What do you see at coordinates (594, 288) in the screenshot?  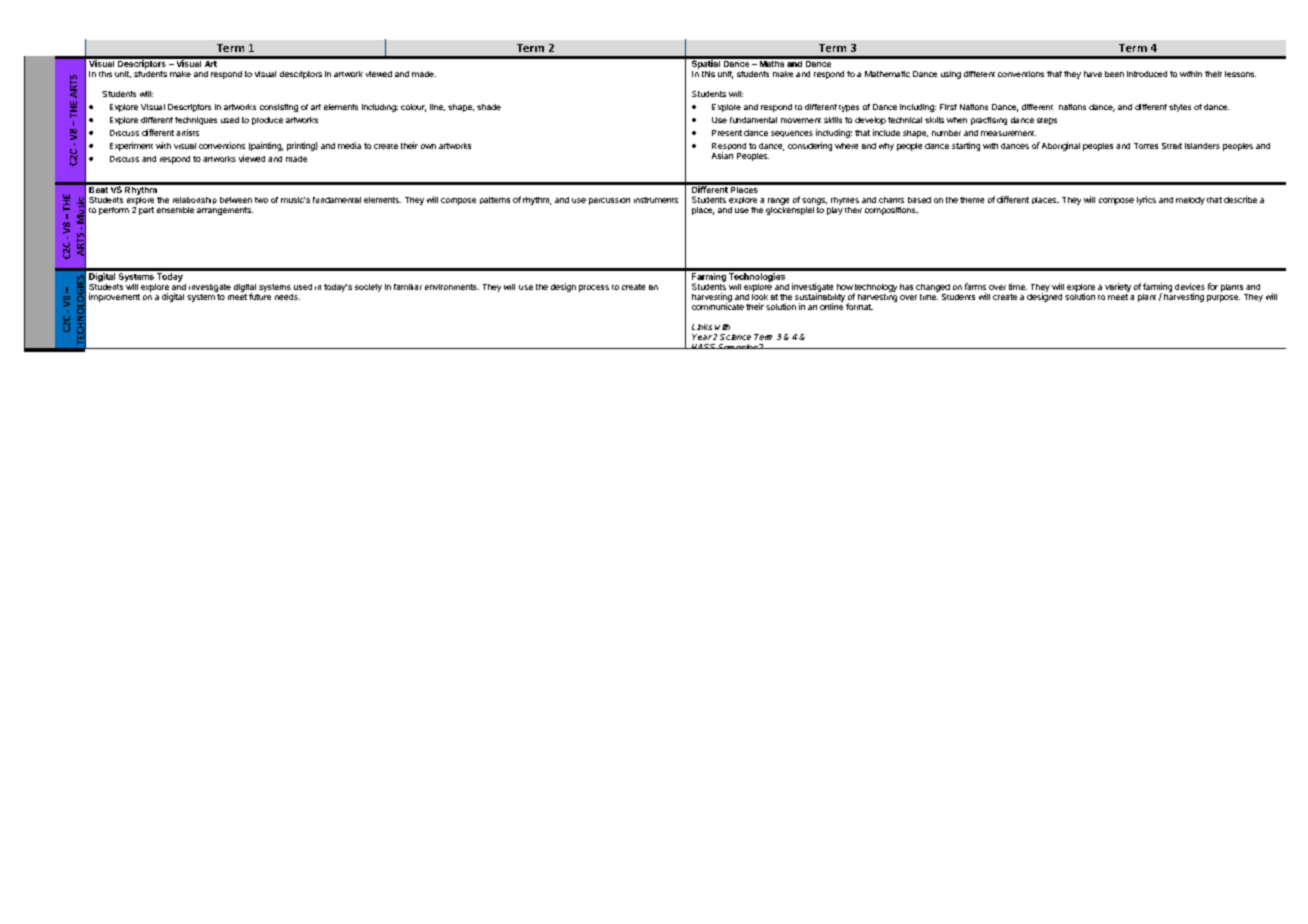 I see `process` at bounding box center [594, 288].
